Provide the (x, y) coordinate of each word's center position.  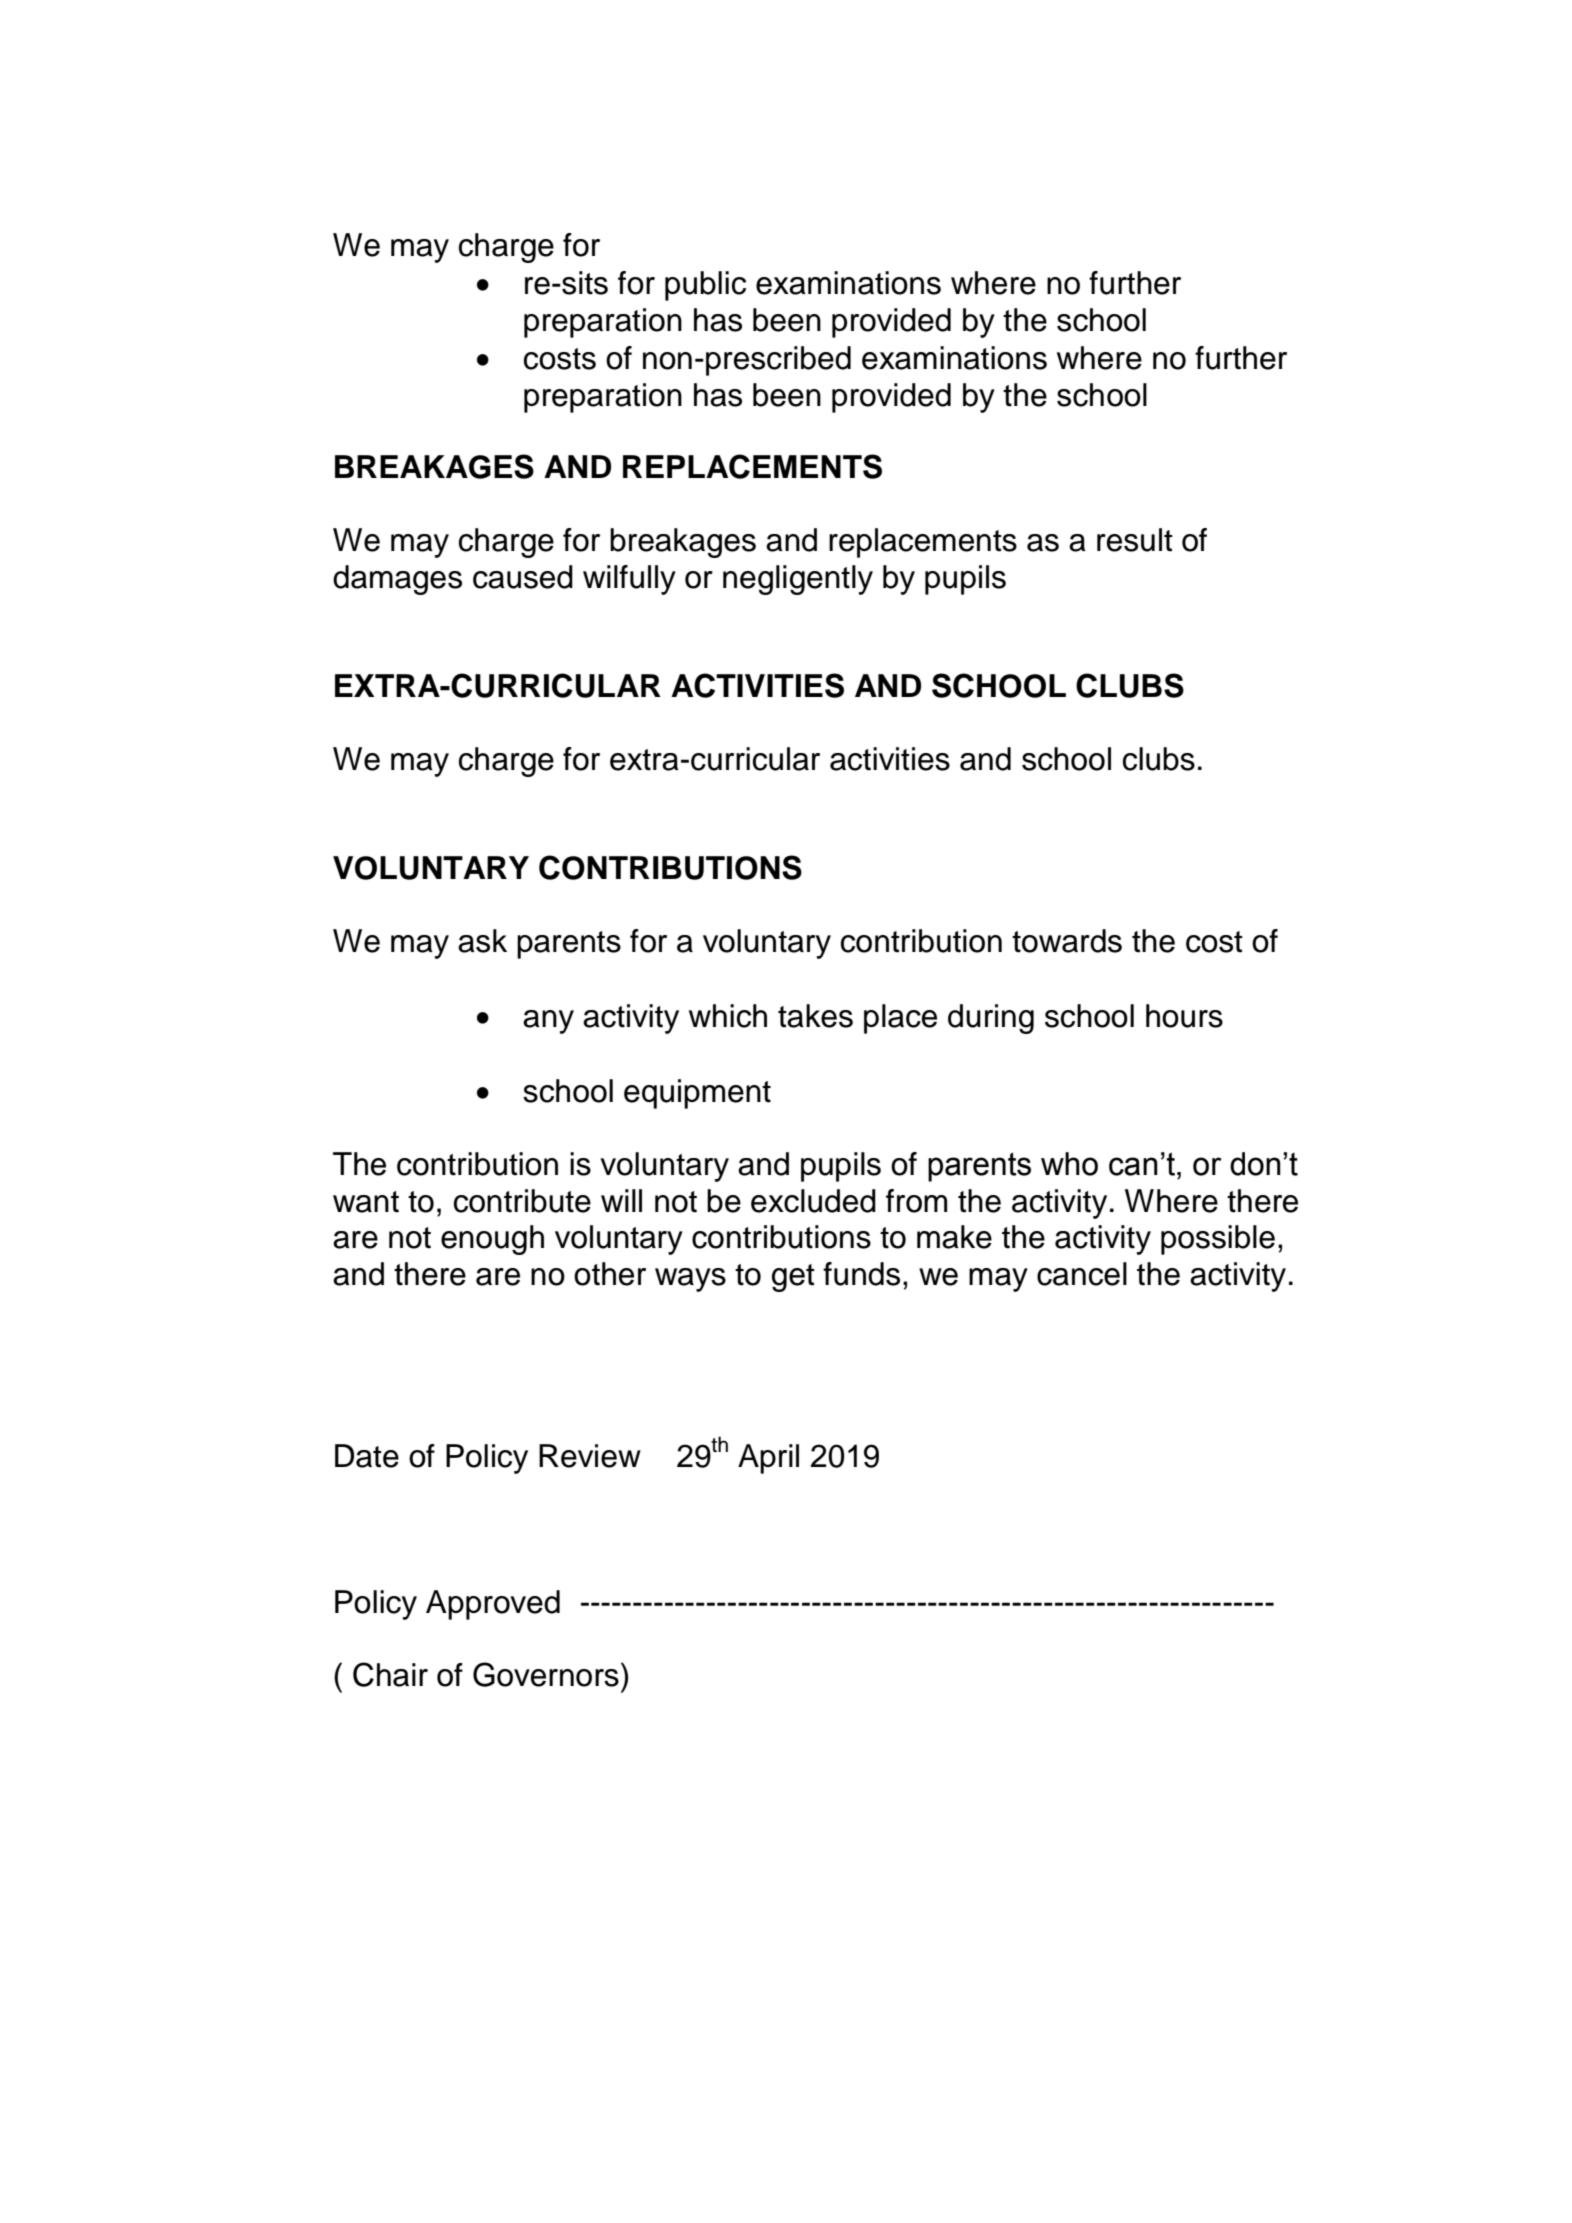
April (768, 1459)
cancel (1082, 1274)
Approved (493, 1605)
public (705, 286)
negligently (798, 580)
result (1135, 540)
